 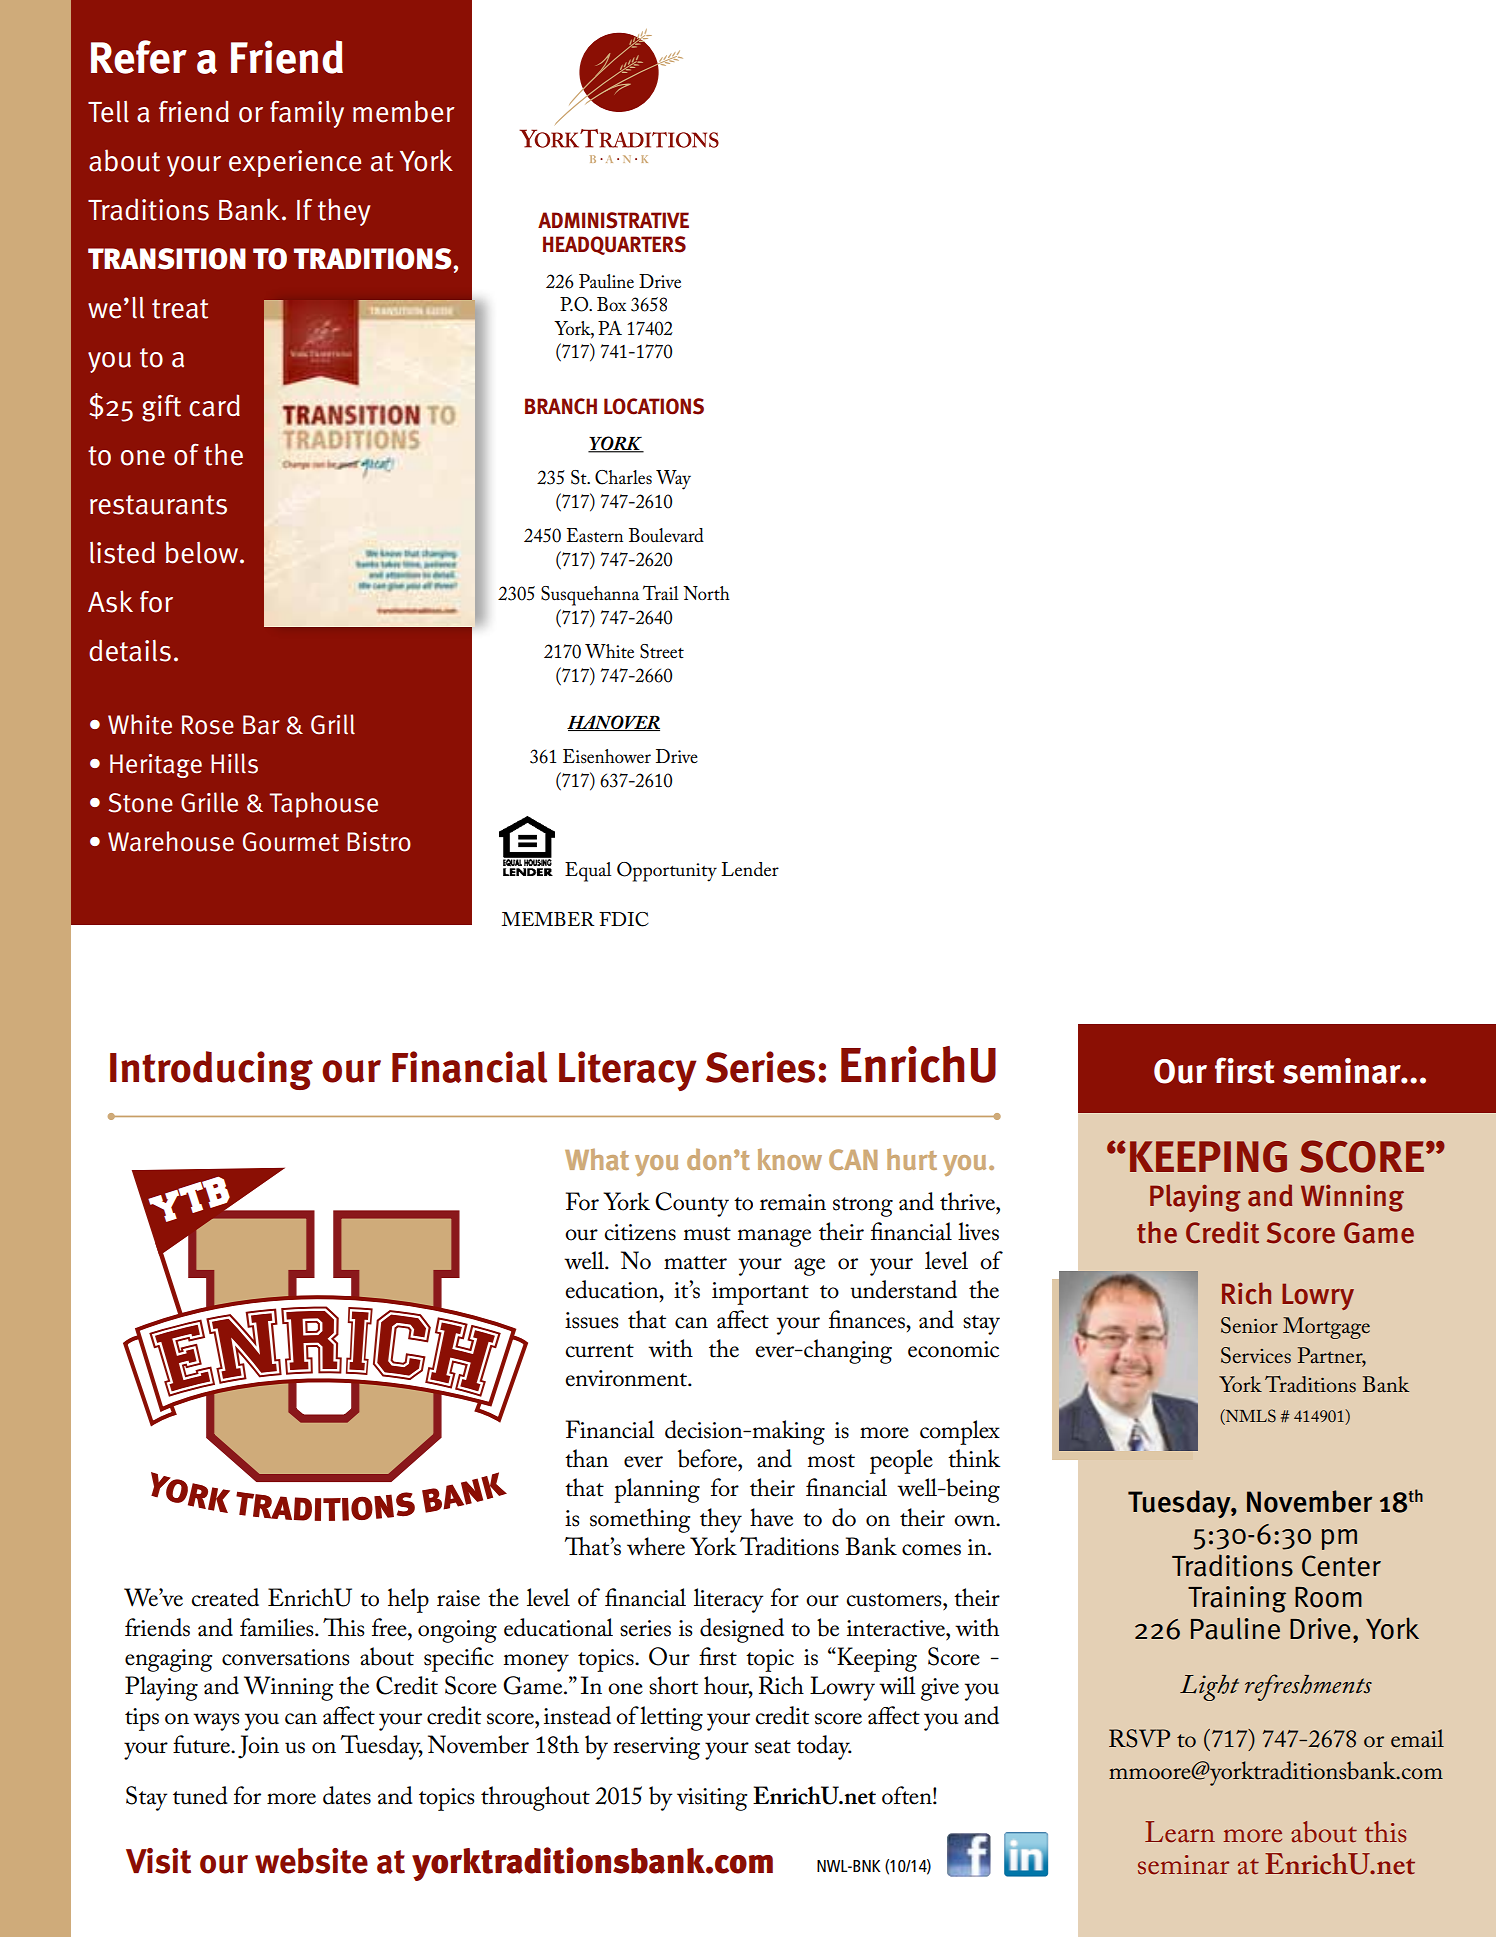 I want to click on below, so click(x=203, y=552).
